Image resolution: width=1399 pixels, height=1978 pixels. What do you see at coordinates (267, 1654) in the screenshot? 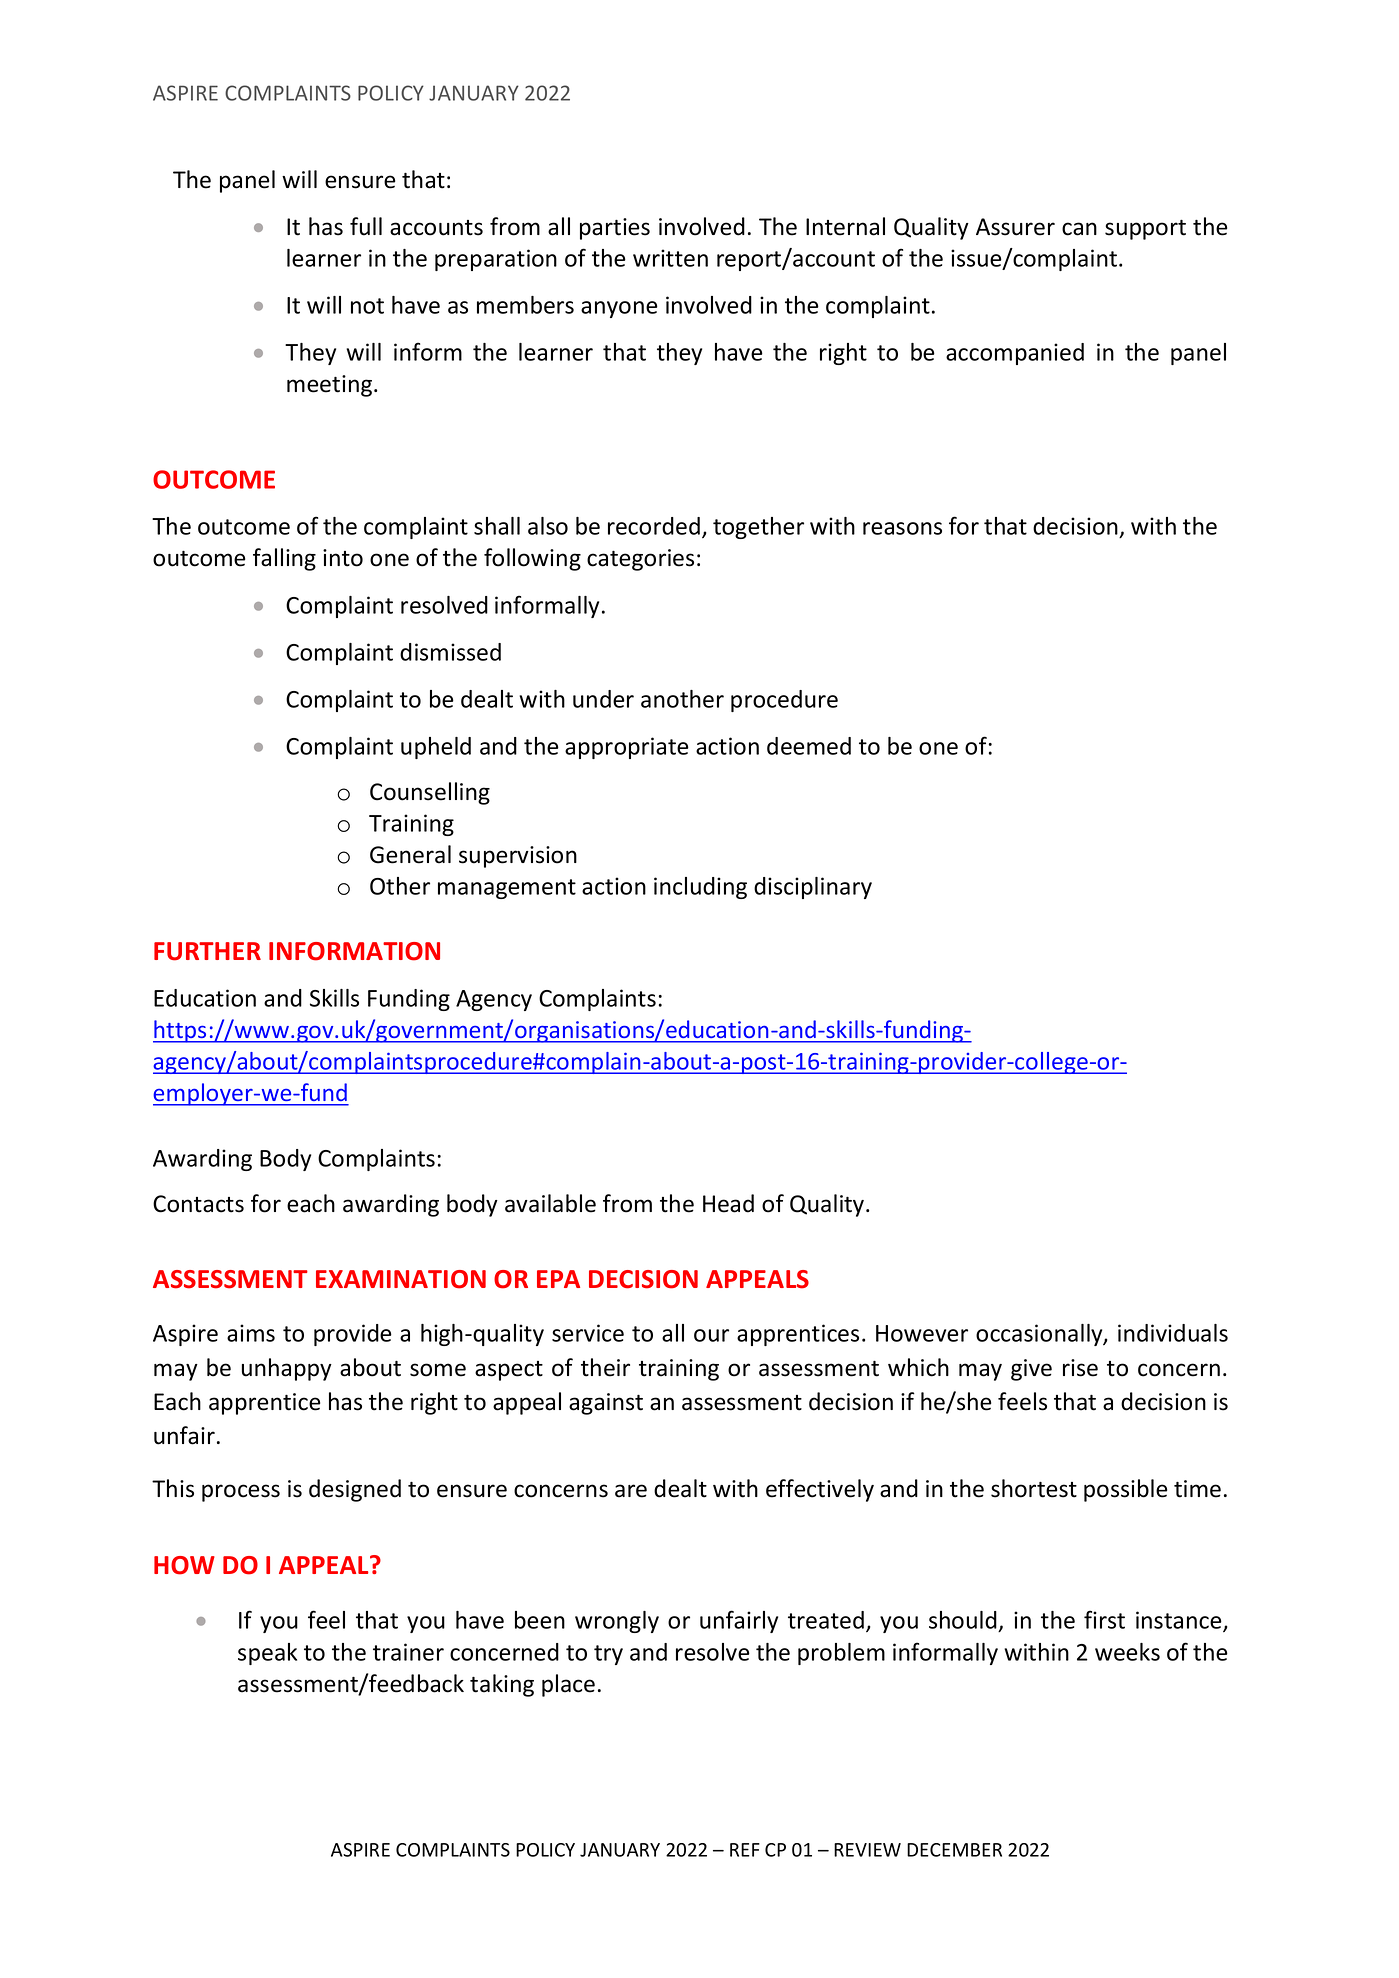
I see `speak` at bounding box center [267, 1654].
